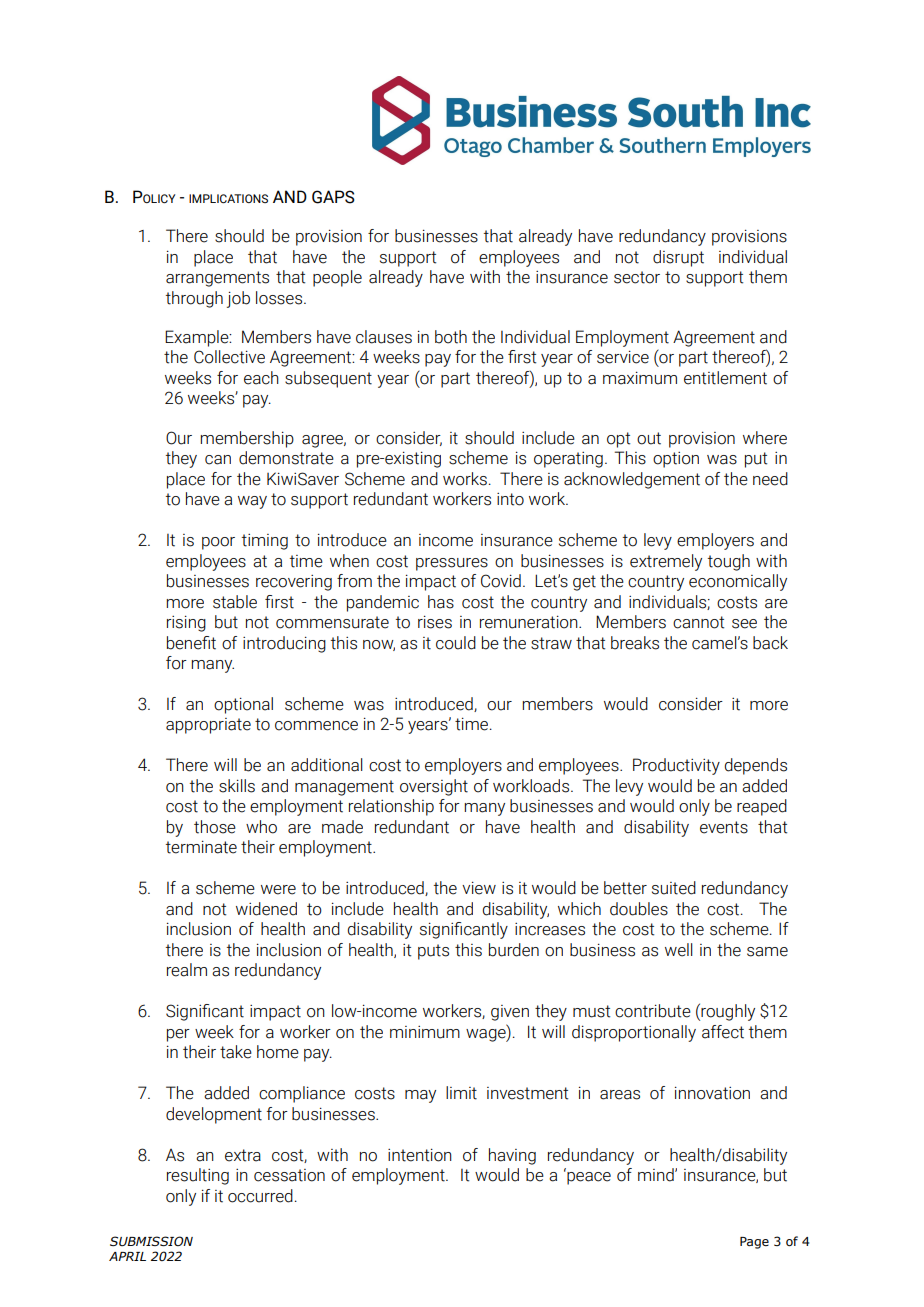 The width and height of the image is (924, 1307). I want to click on suited, so click(674, 888).
